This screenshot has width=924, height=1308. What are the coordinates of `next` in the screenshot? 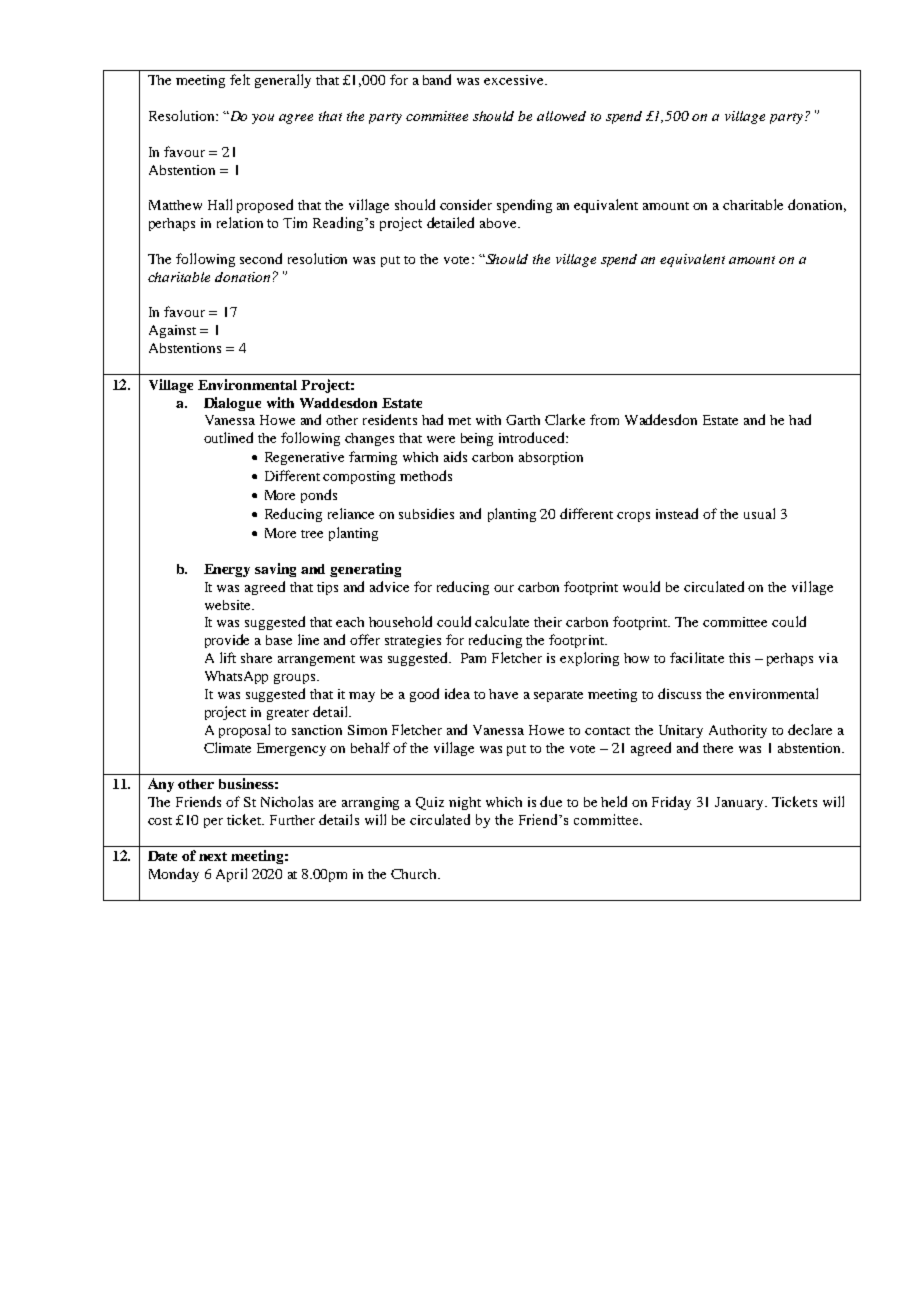 It's located at (213, 856).
